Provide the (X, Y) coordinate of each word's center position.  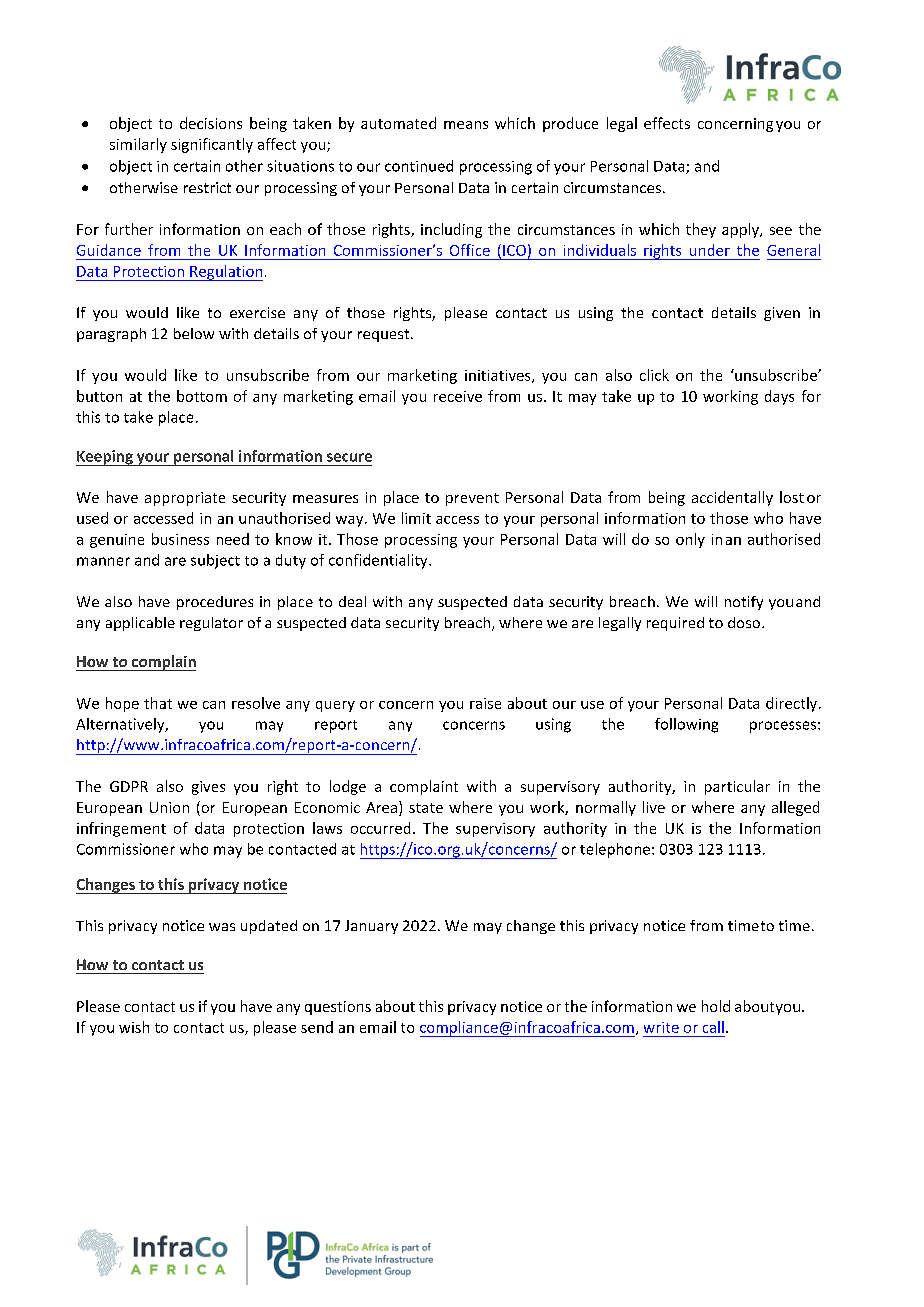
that (158, 703)
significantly (212, 145)
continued (419, 166)
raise (485, 703)
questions (338, 1008)
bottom (202, 396)
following (686, 725)
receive (458, 396)
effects (667, 123)
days (779, 397)
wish (134, 1027)
